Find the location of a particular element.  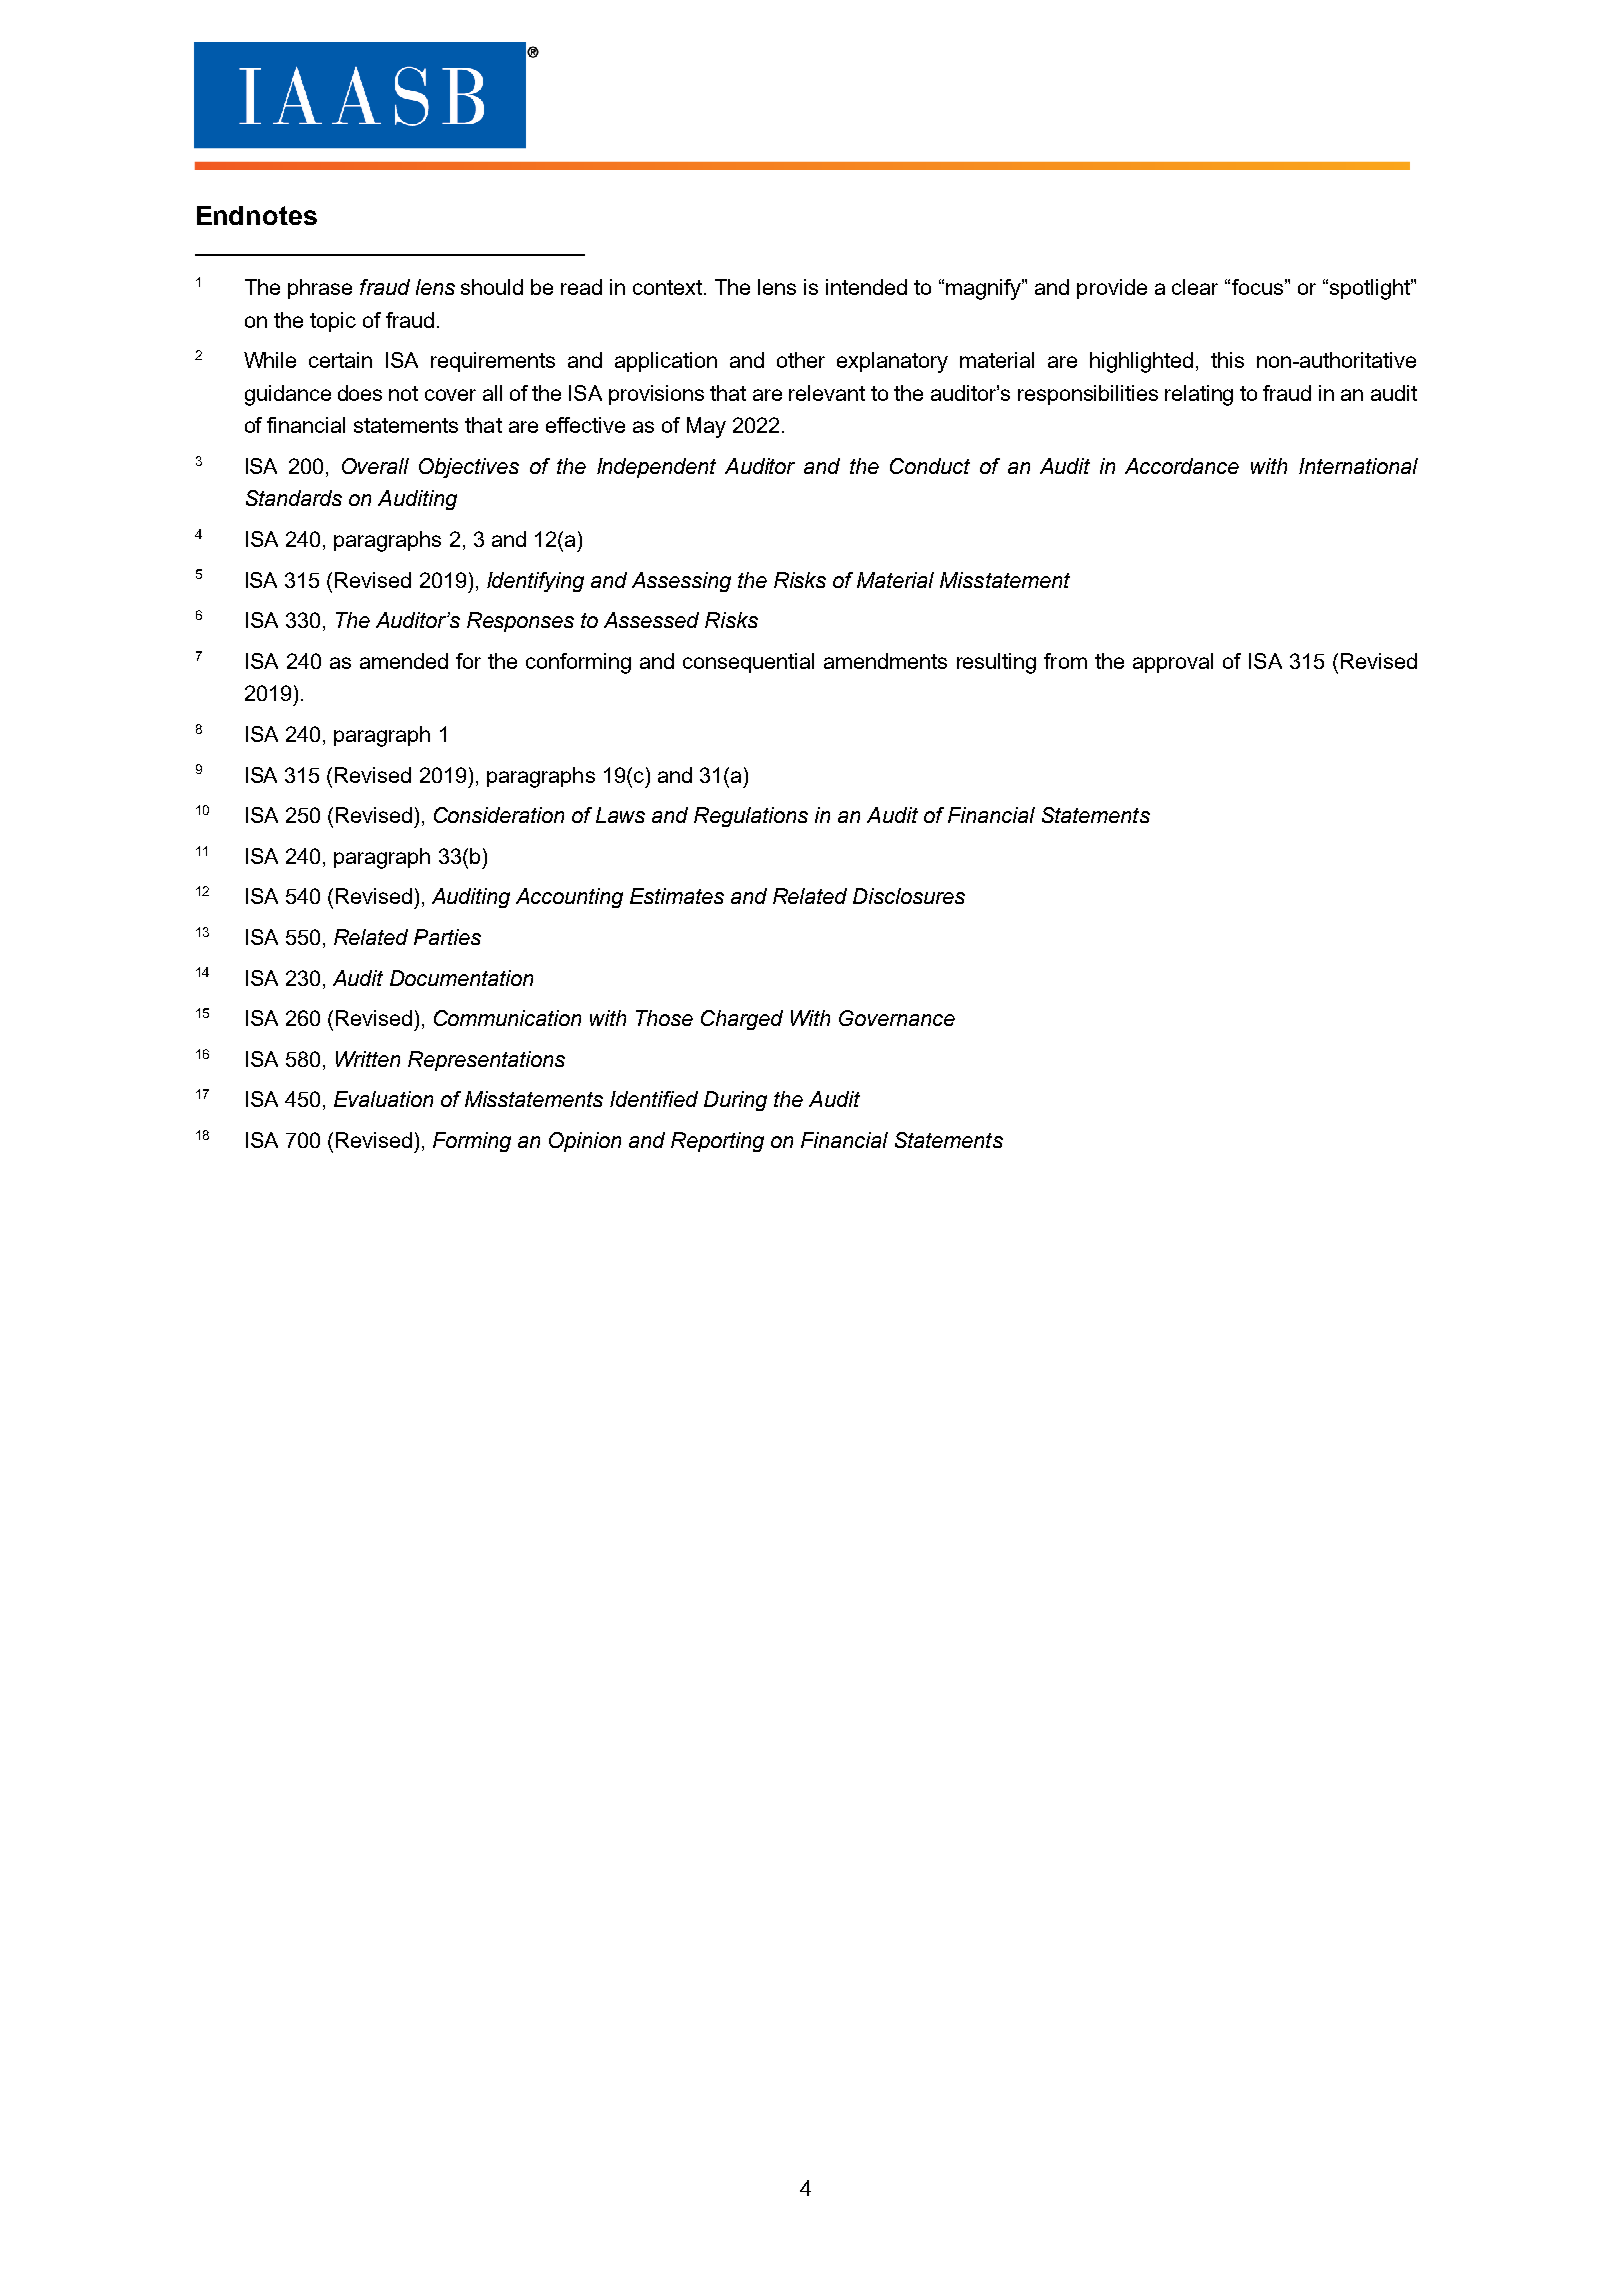

During is located at coordinates (735, 1101).
